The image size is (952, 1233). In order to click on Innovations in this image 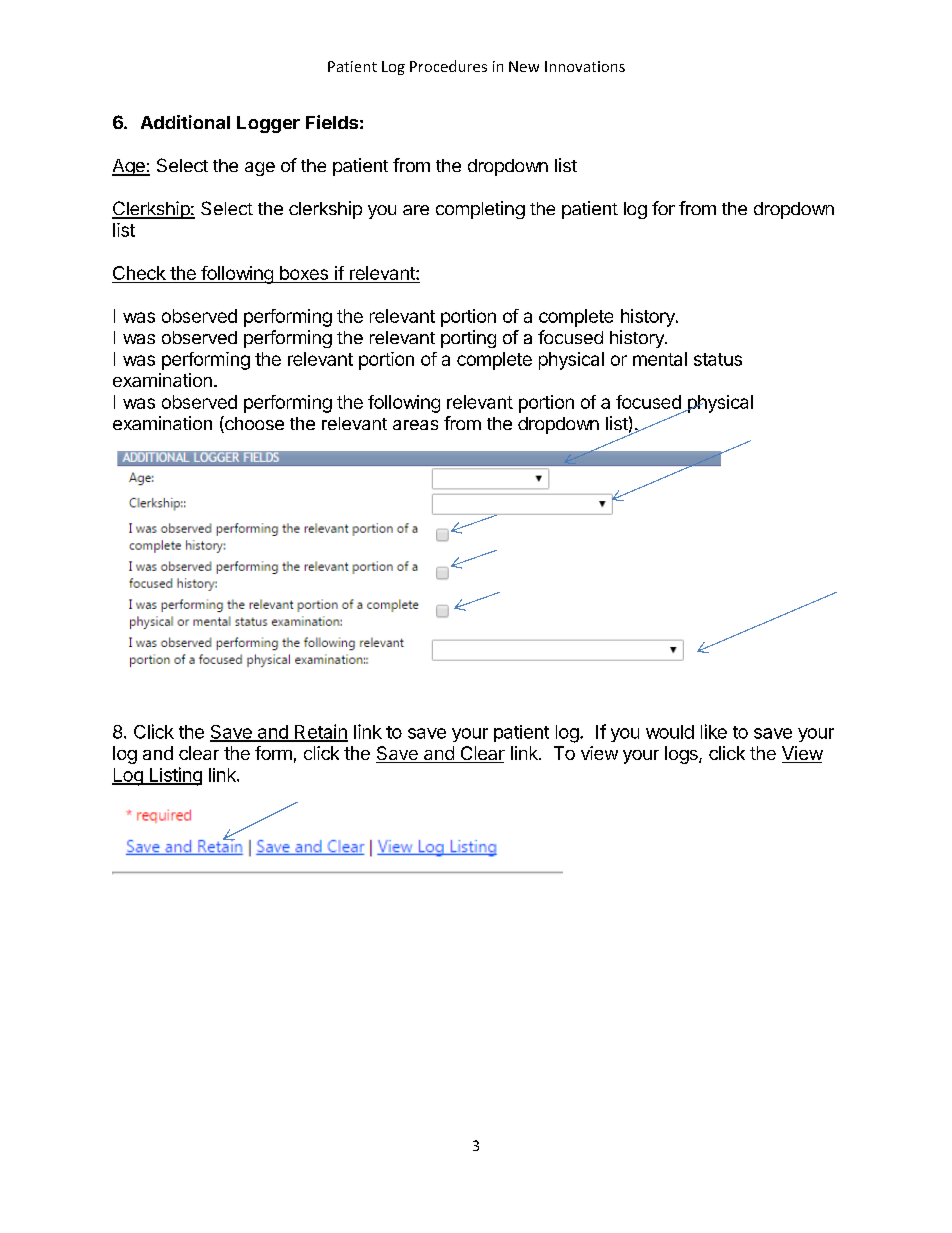, I will do `click(585, 66)`.
